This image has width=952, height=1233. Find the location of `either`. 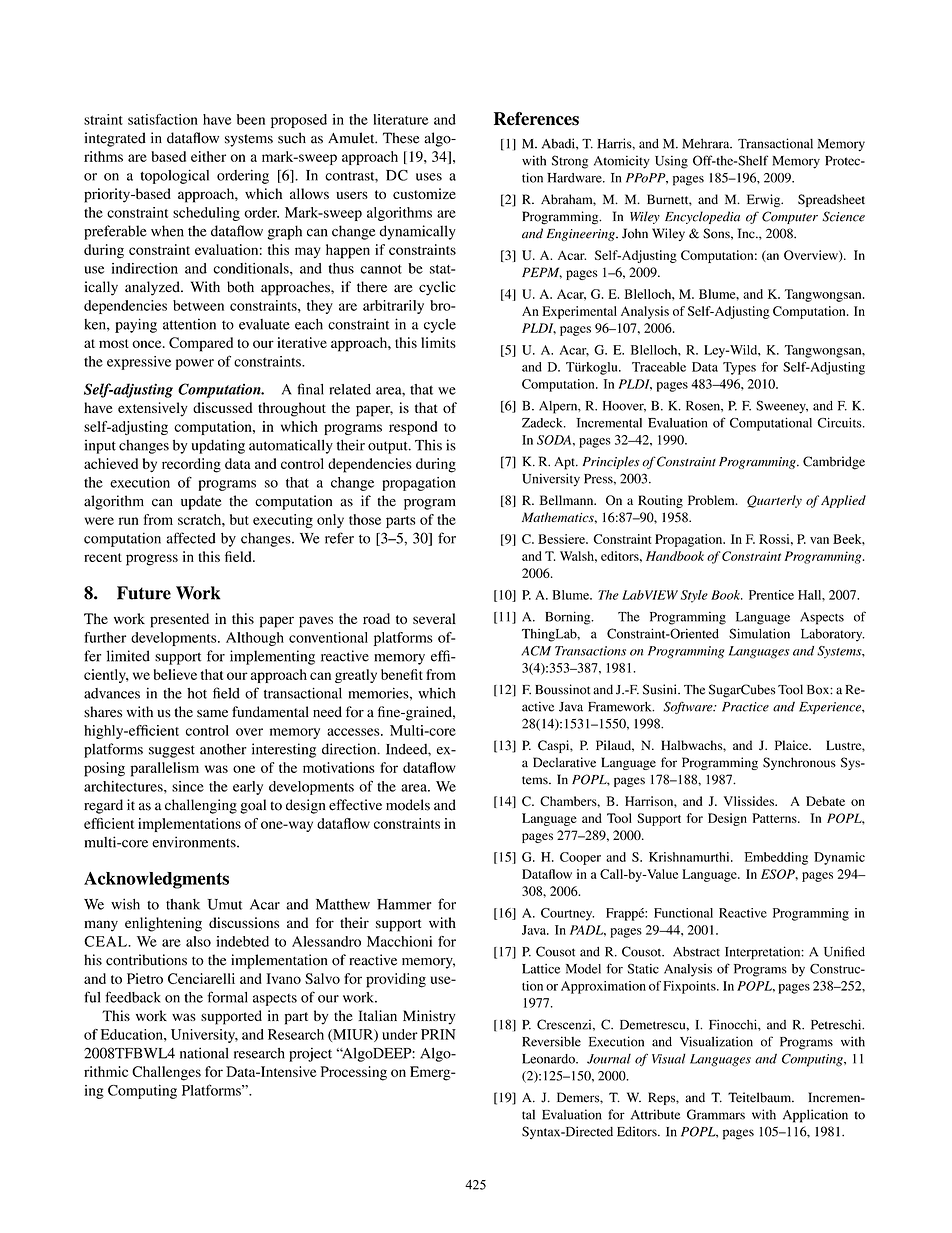

either is located at coordinates (208, 156).
